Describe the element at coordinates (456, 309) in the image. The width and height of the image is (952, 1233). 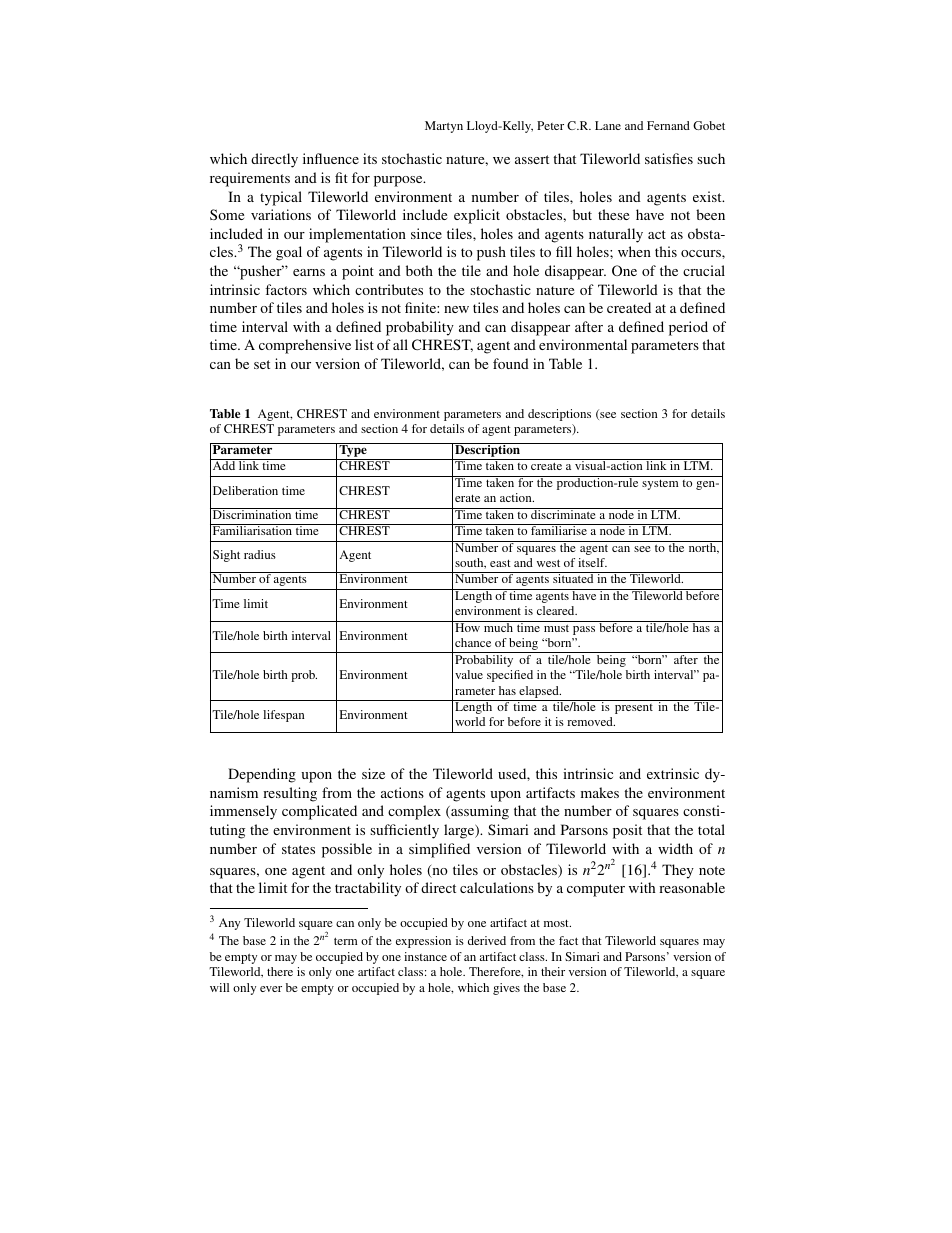
I see `new` at that location.
